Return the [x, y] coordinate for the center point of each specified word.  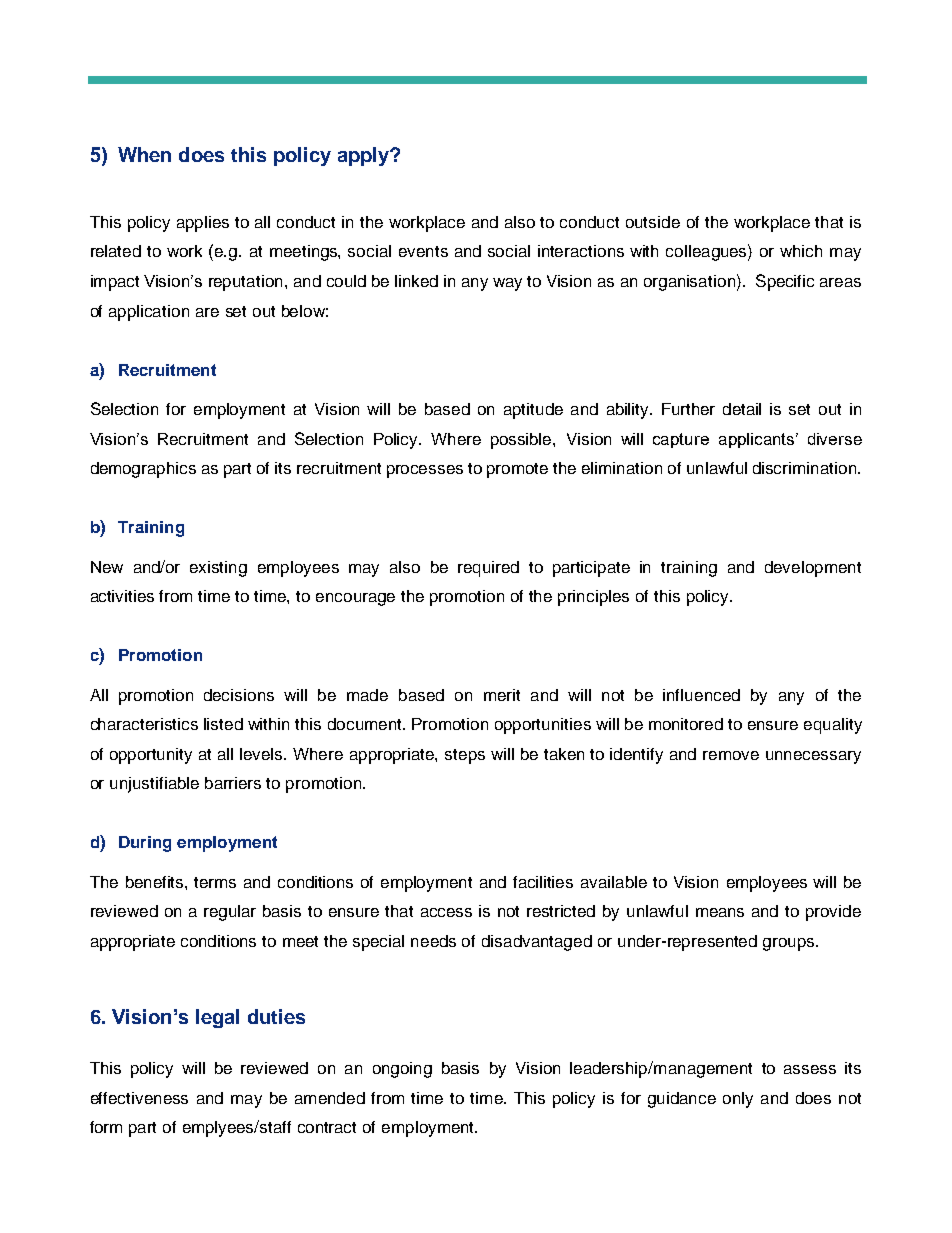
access [446, 912]
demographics [143, 470]
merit [502, 695]
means [720, 912]
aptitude [533, 411]
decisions [239, 695]
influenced [701, 695]
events [423, 251]
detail [742, 409]
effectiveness [139, 1098]
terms [215, 882]
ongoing [402, 1070]
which [801, 251]
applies [203, 224]
